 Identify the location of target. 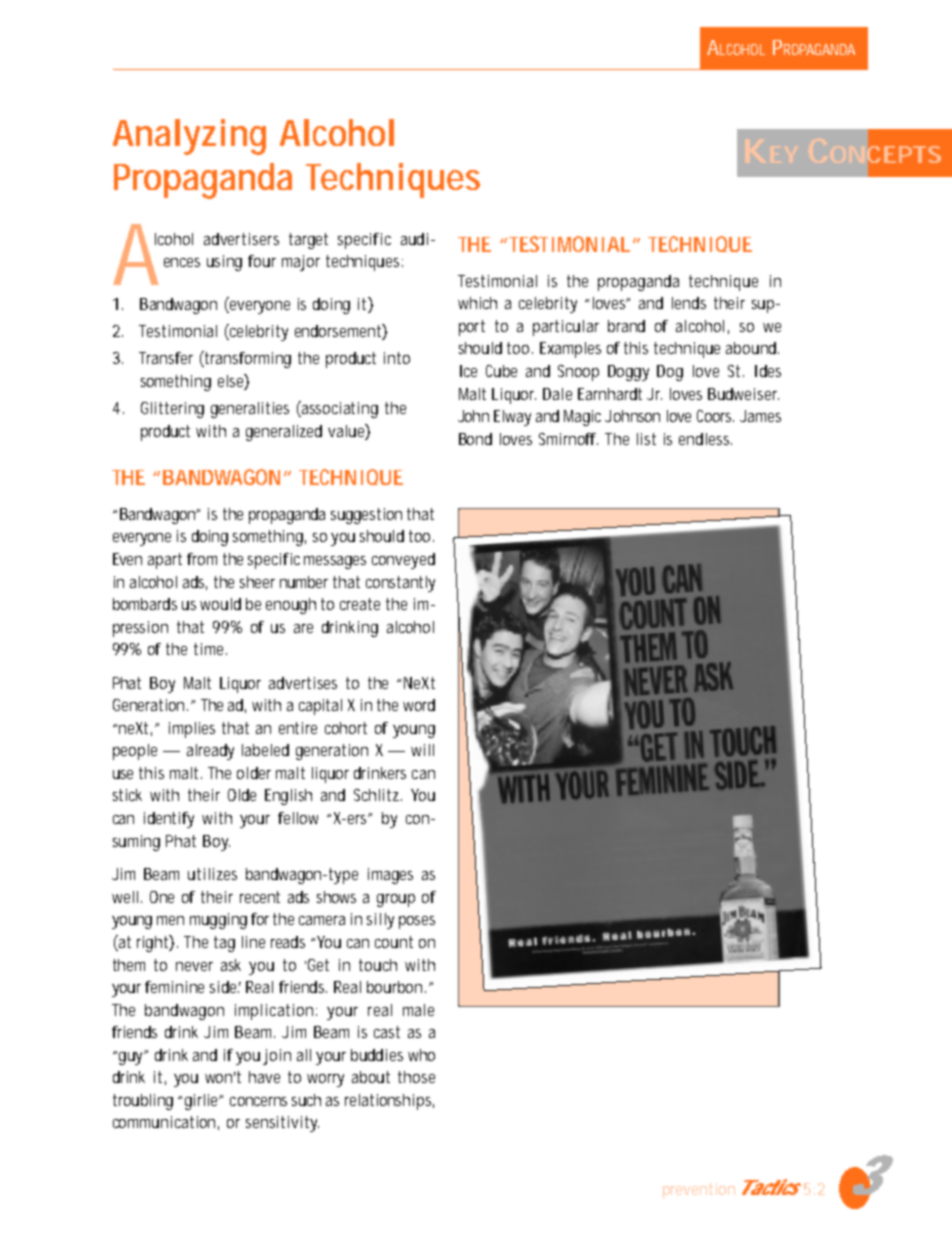
(308, 241).
